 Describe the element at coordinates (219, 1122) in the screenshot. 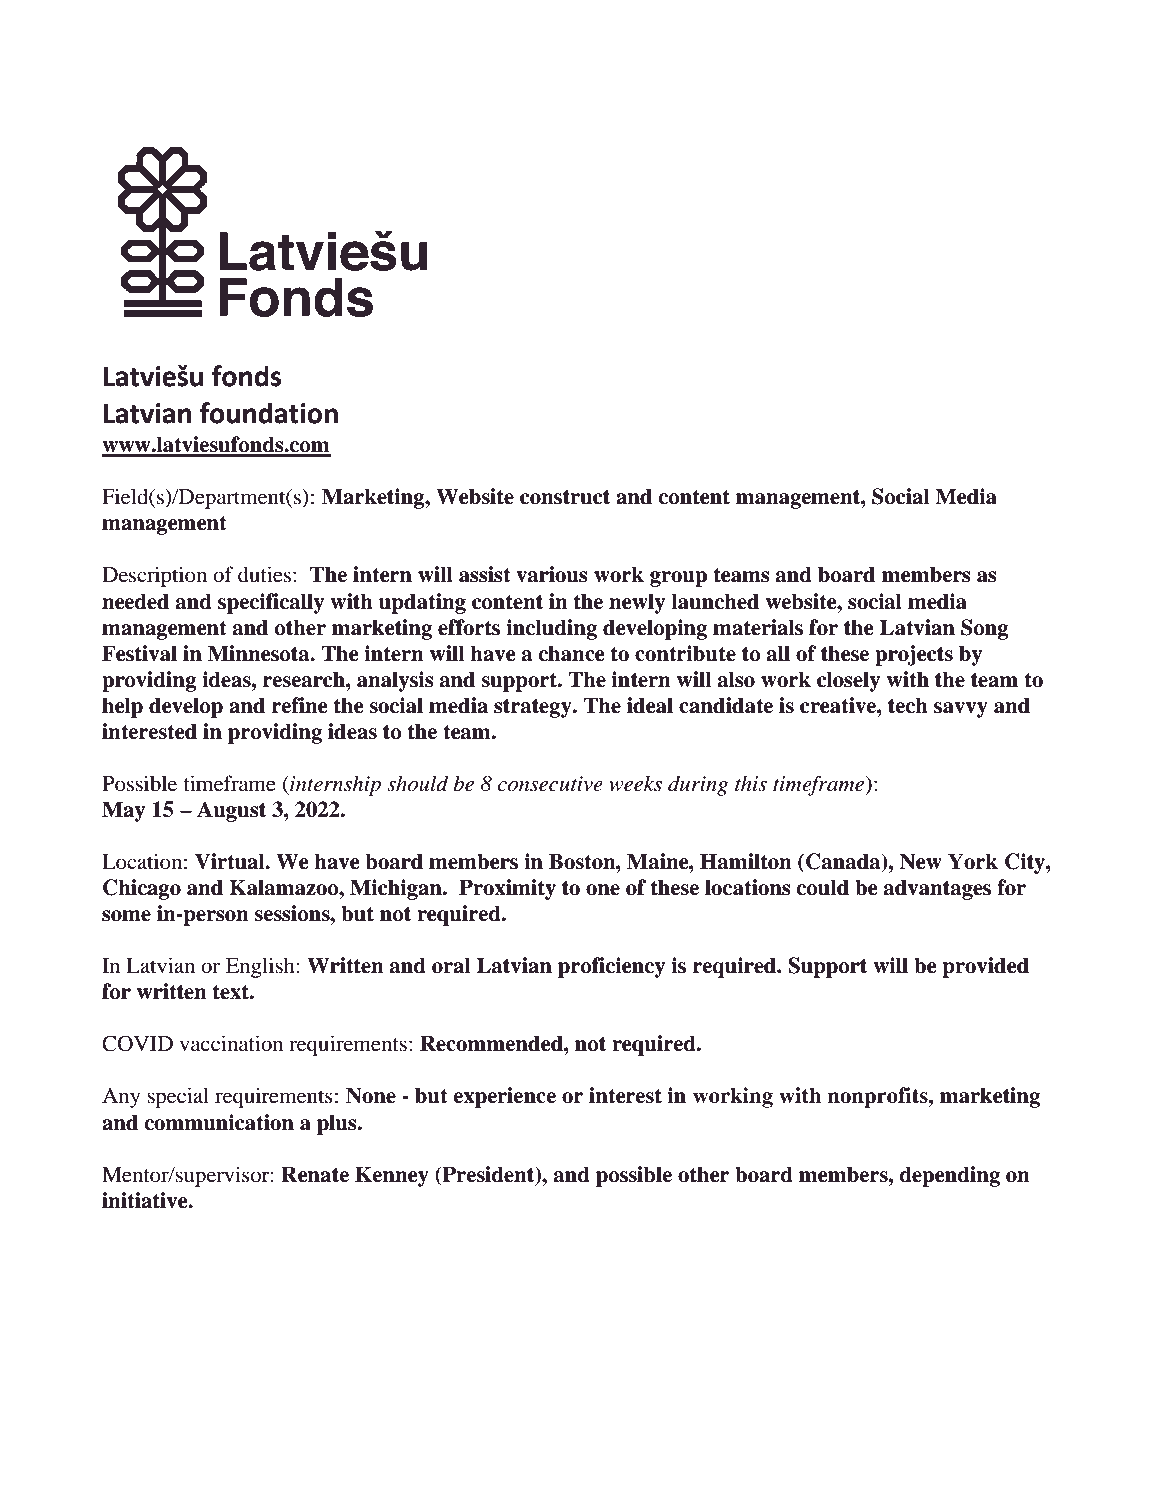

I see `communication` at that location.
